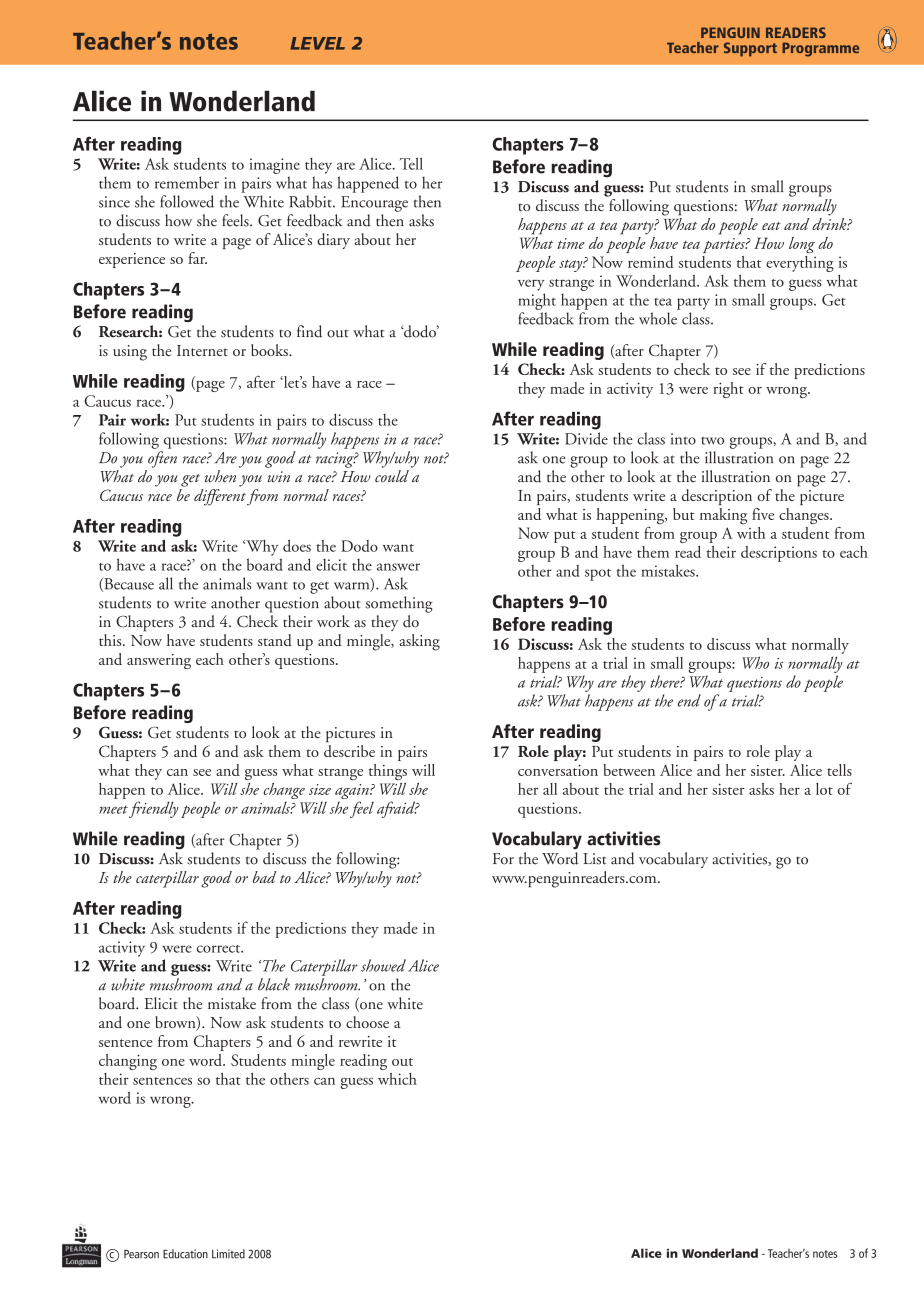 This document has height=1297, width=924. Describe the element at coordinates (185, 1254) in the document. I see `Education` at that location.
